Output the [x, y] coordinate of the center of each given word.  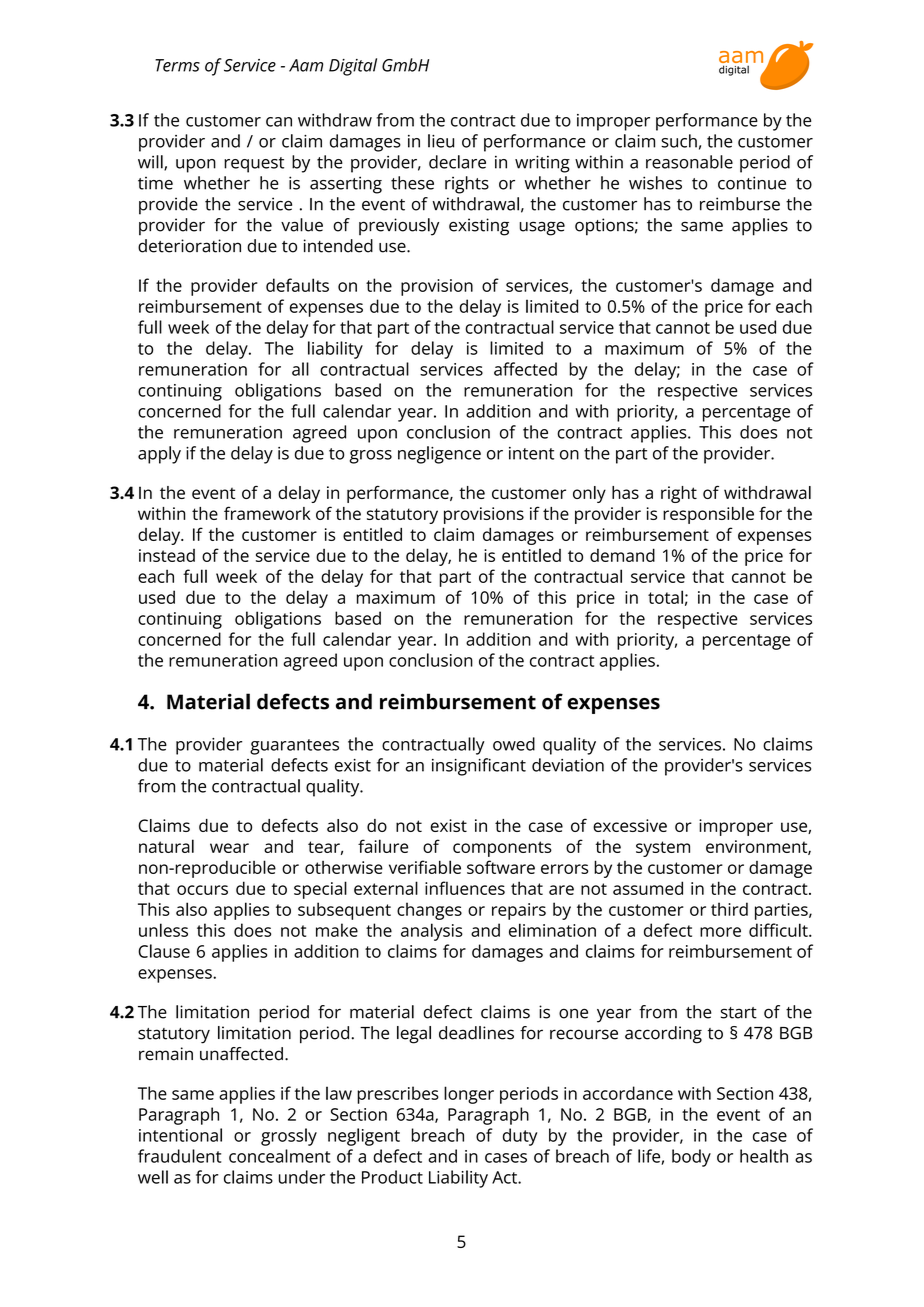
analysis [432, 932]
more [720, 932]
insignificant [479, 767]
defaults [297, 285]
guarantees [294, 747]
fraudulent [179, 1156]
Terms [177, 65]
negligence [439, 455]
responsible [708, 515]
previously [399, 227]
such [679, 141]
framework [267, 513]
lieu [441, 141]
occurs [202, 890]
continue [752, 183]
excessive [630, 825]
